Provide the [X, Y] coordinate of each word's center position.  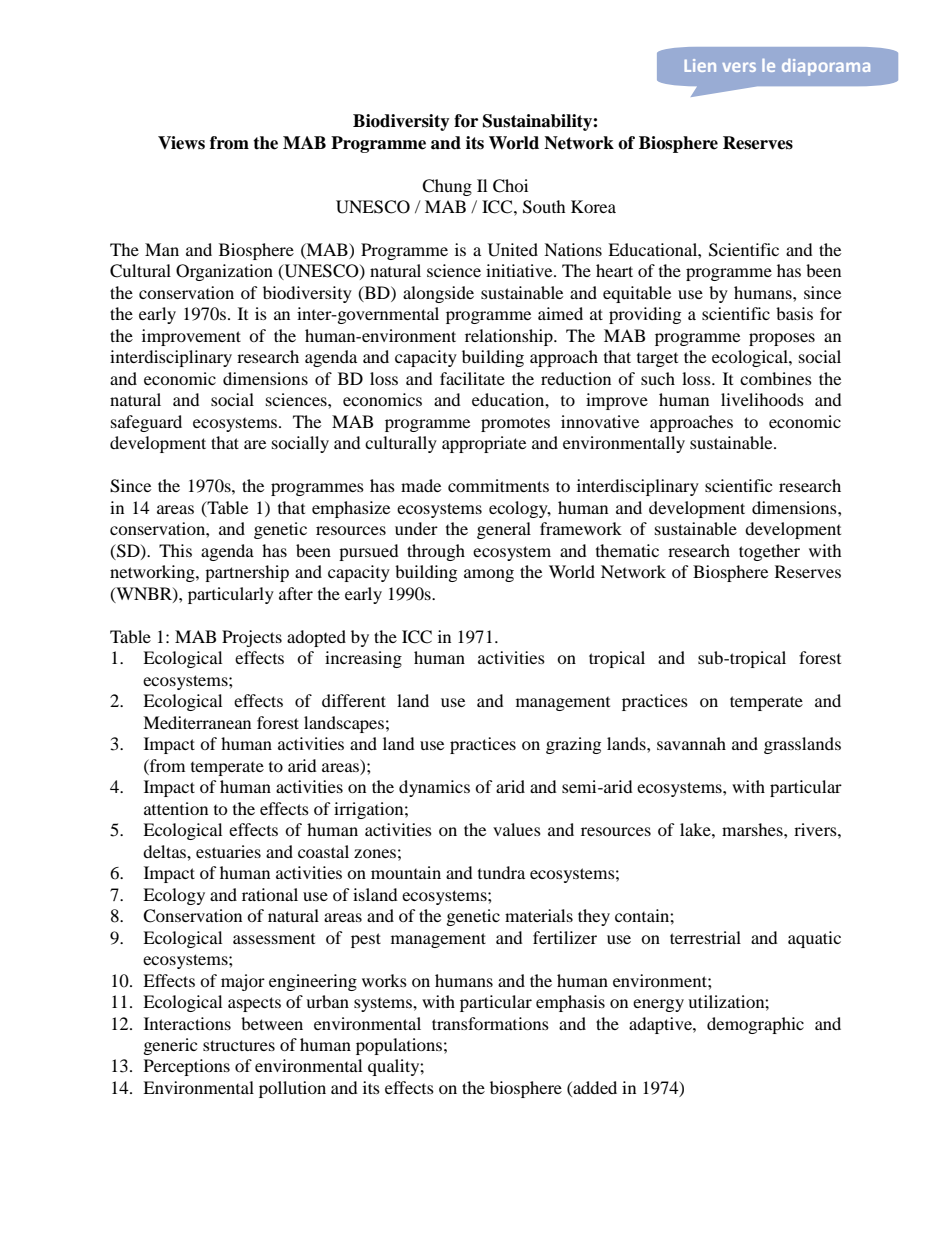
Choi [510, 186]
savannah [691, 743]
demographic [755, 1025]
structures [239, 1045]
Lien [700, 65]
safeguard [146, 423]
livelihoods [762, 399]
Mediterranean [197, 722]
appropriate [484, 444]
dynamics [434, 788]
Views [181, 143]
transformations [490, 1023]
